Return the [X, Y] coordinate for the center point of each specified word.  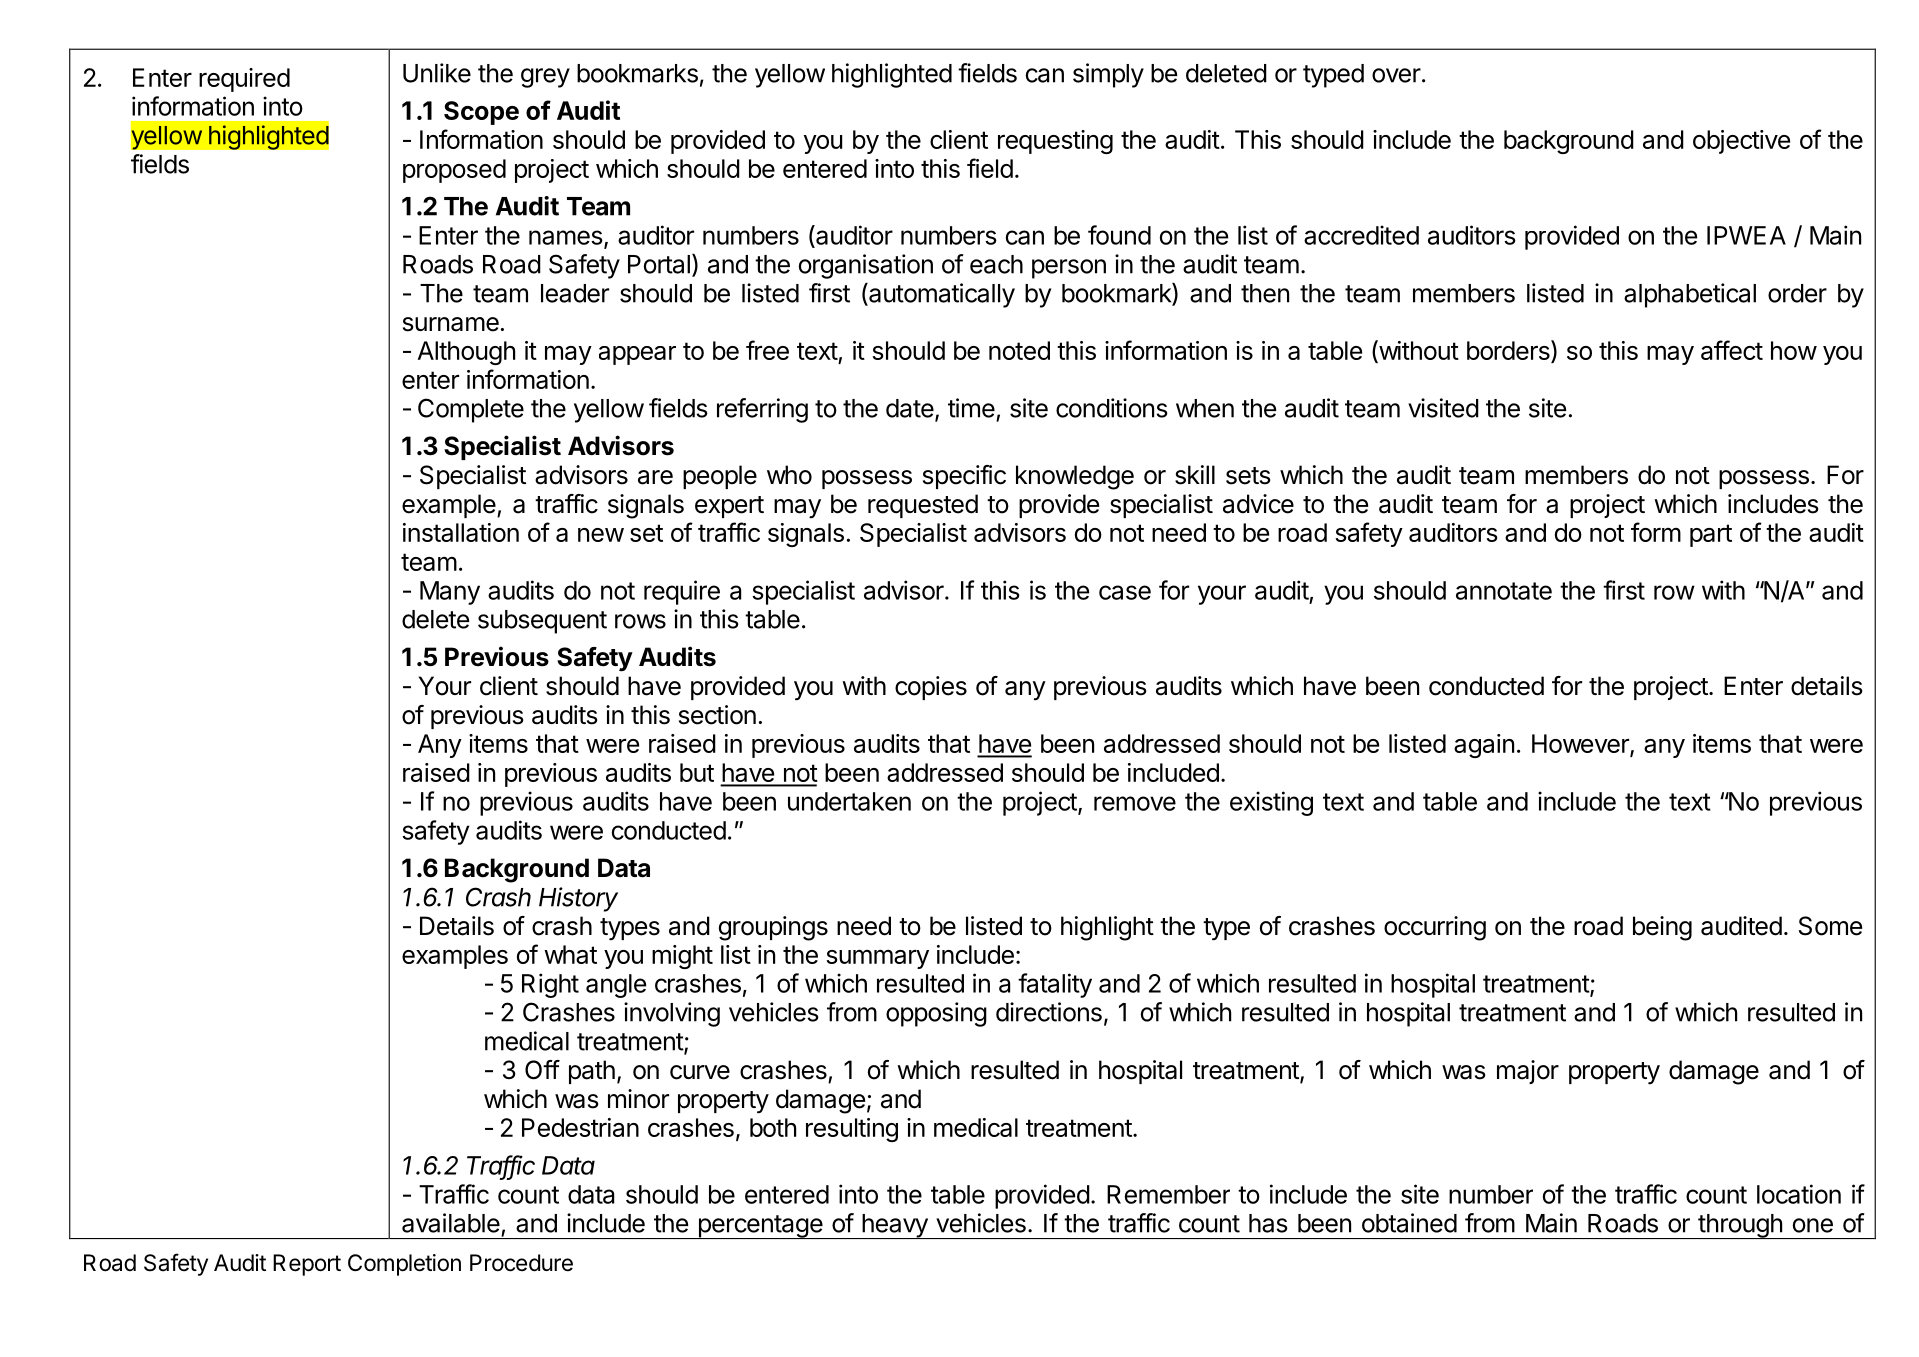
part [1711, 535]
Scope [481, 113]
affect [1732, 350]
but [697, 772]
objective [1741, 142]
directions [1049, 1012]
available [451, 1223]
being [1662, 928]
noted [1019, 350]
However [1581, 745]
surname [451, 324]
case [1125, 592]
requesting [1055, 142]
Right [550, 985]
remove [1135, 803]
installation [461, 532]
